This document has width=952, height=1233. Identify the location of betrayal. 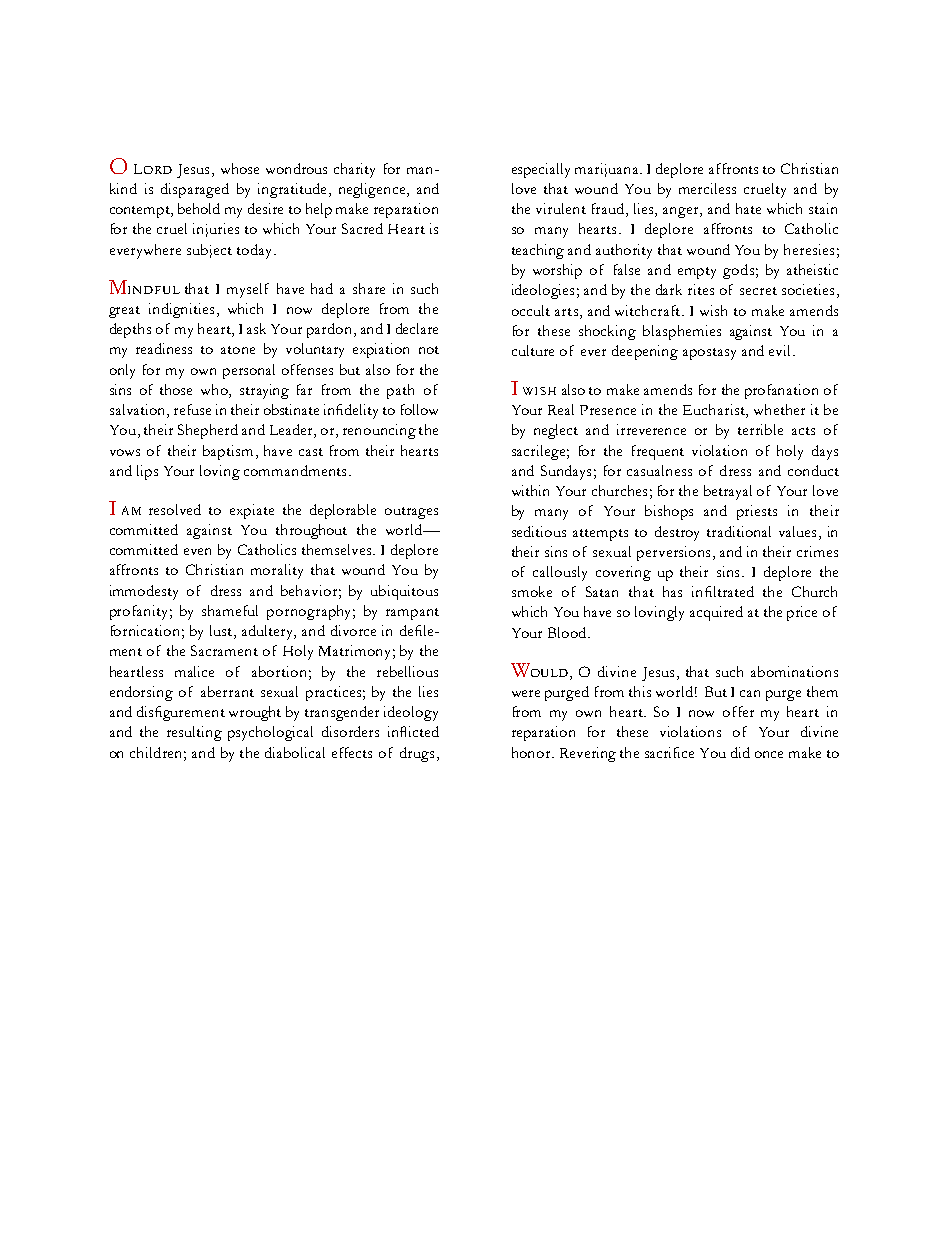
(728, 492).
